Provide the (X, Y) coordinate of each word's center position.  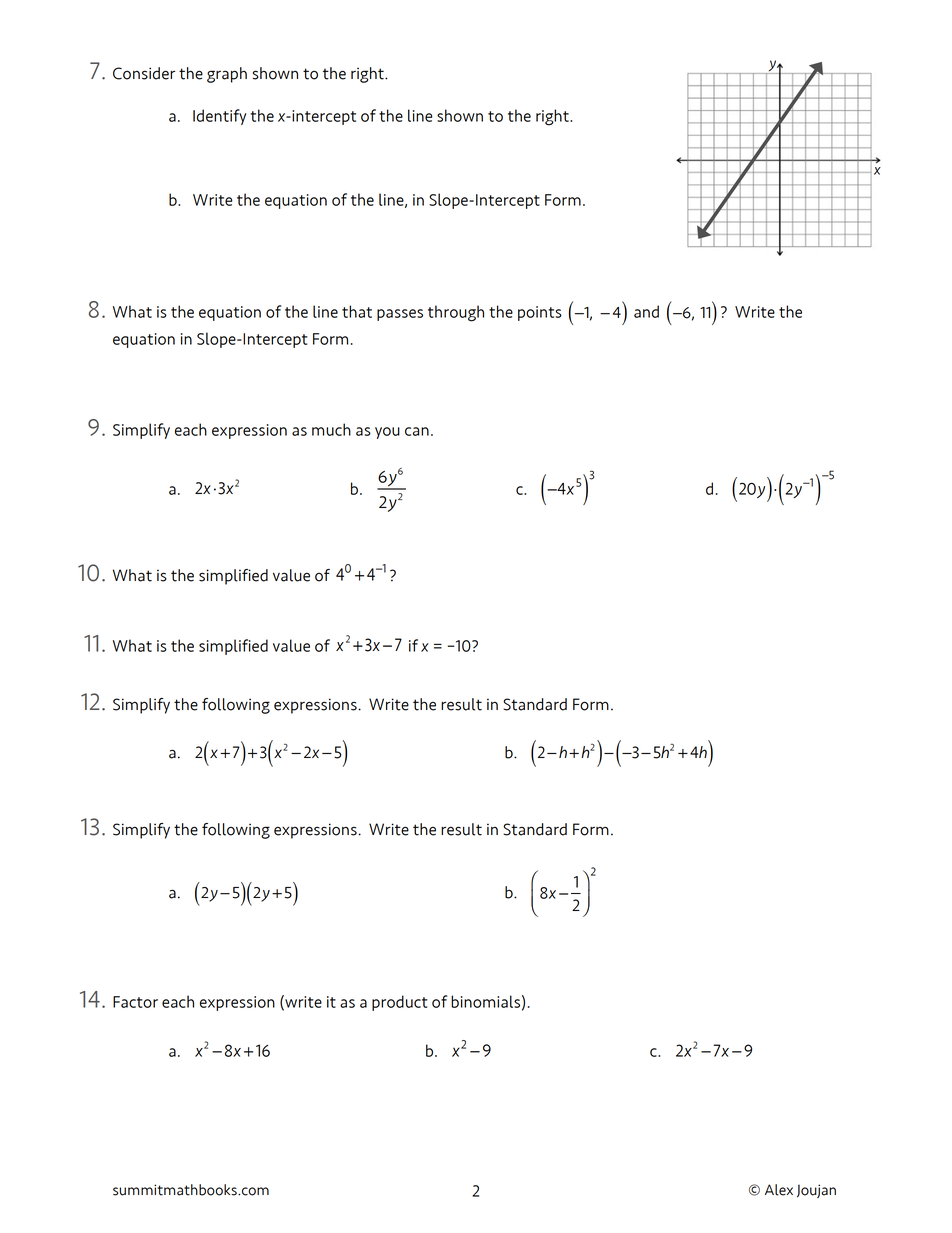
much (331, 429)
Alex (779, 1190)
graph (227, 75)
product (399, 1003)
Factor (135, 1002)
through (456, 313)
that (357, 311)
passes (400, 315)
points (540, 313)
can (417, 431)
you (387, 433)
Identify (219, 117)
